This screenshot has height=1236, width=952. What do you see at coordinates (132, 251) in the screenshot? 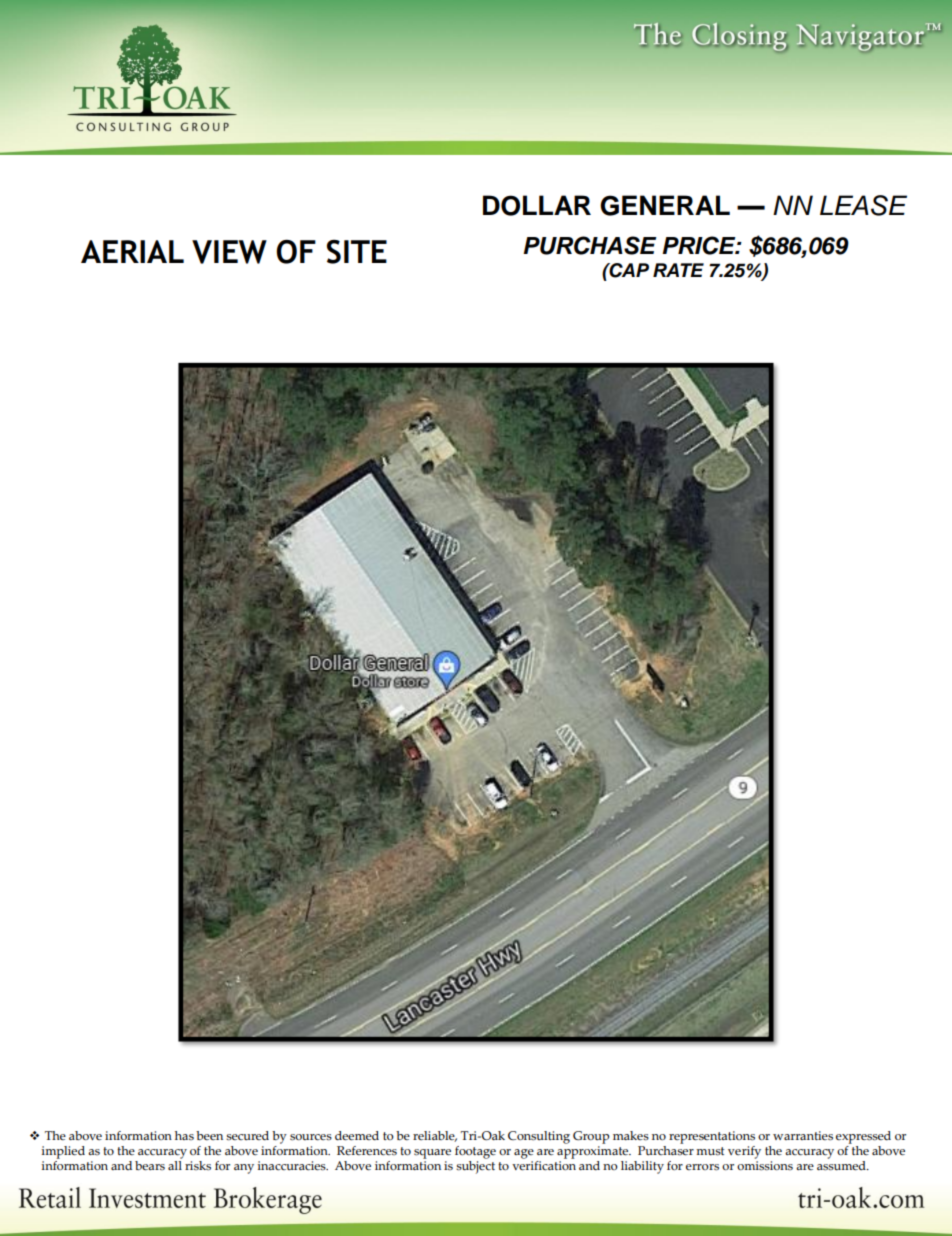
I see `AERIAL` at bounding box center [132, 251].
